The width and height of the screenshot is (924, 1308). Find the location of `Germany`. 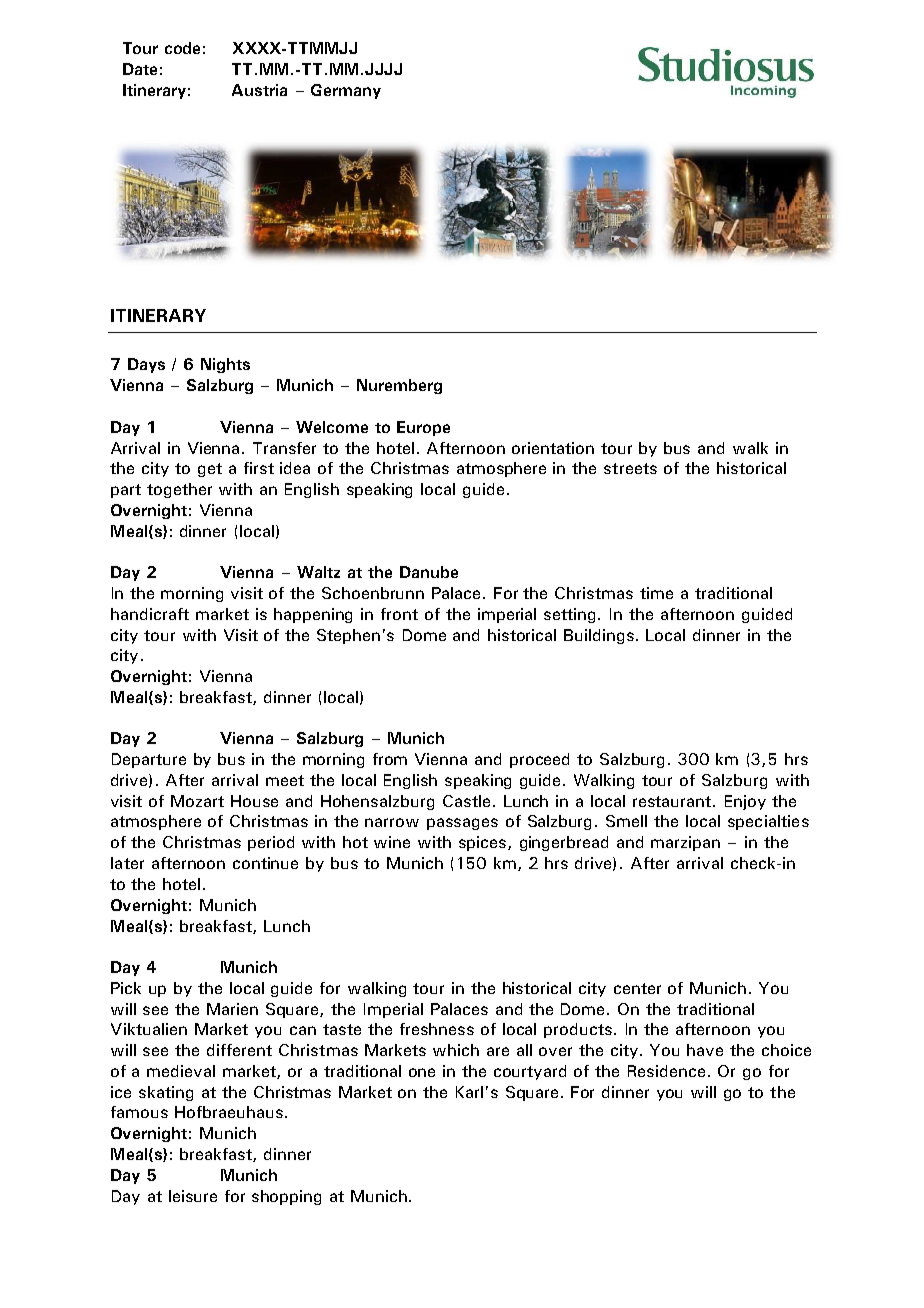

Germany is located at coordinates (346, 91).
